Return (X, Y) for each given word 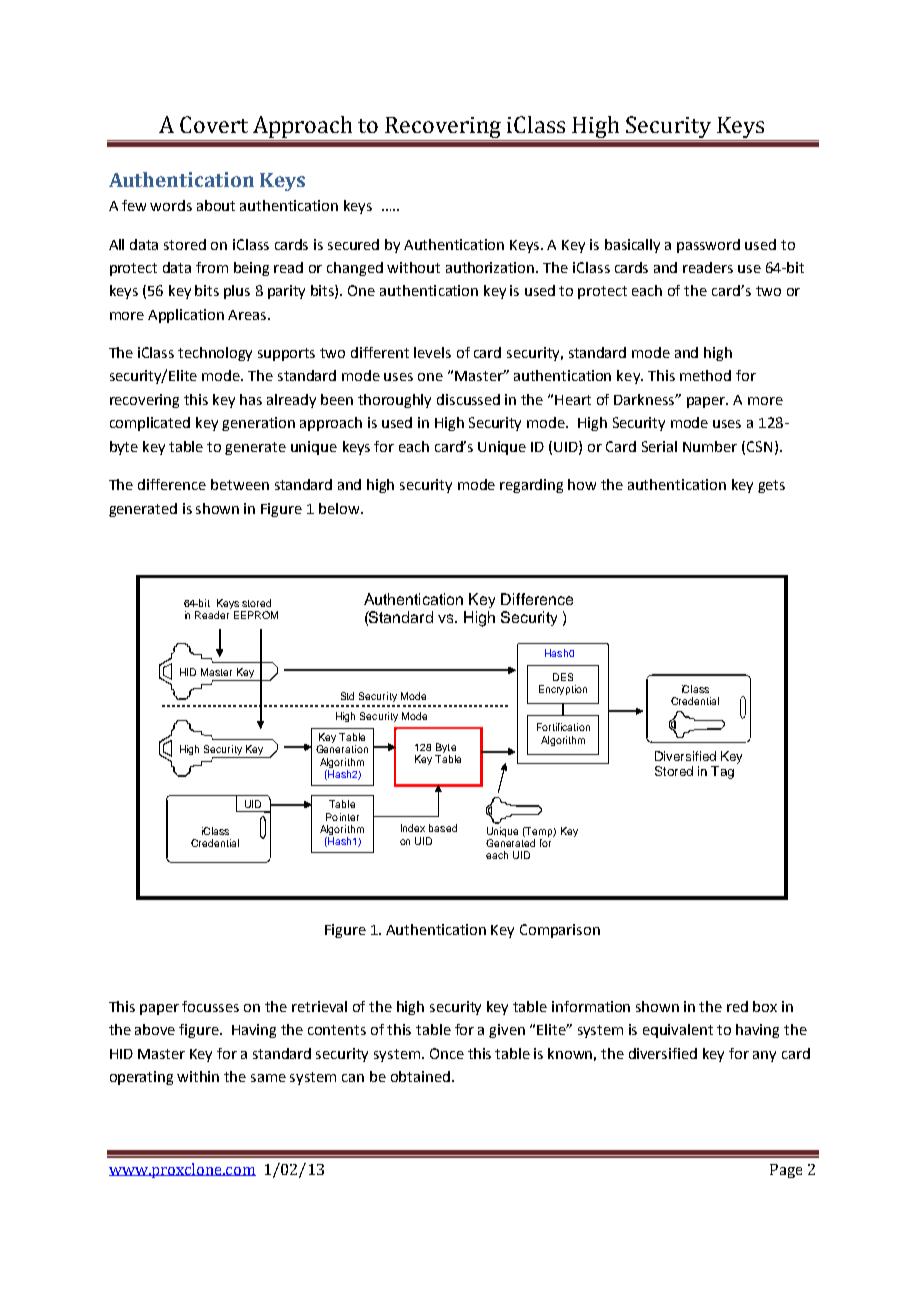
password (708, 246)
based (443, 828)
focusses (210, 1006)
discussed (468, 399)
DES (563, 677)
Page (786, 1171)
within (198, 1076)
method (705, 375)
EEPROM (256, 615)
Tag (722, 772)
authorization (491, 267)
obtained (420, 1076)
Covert (214, 124)
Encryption (563, 690)
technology (215, 354)
